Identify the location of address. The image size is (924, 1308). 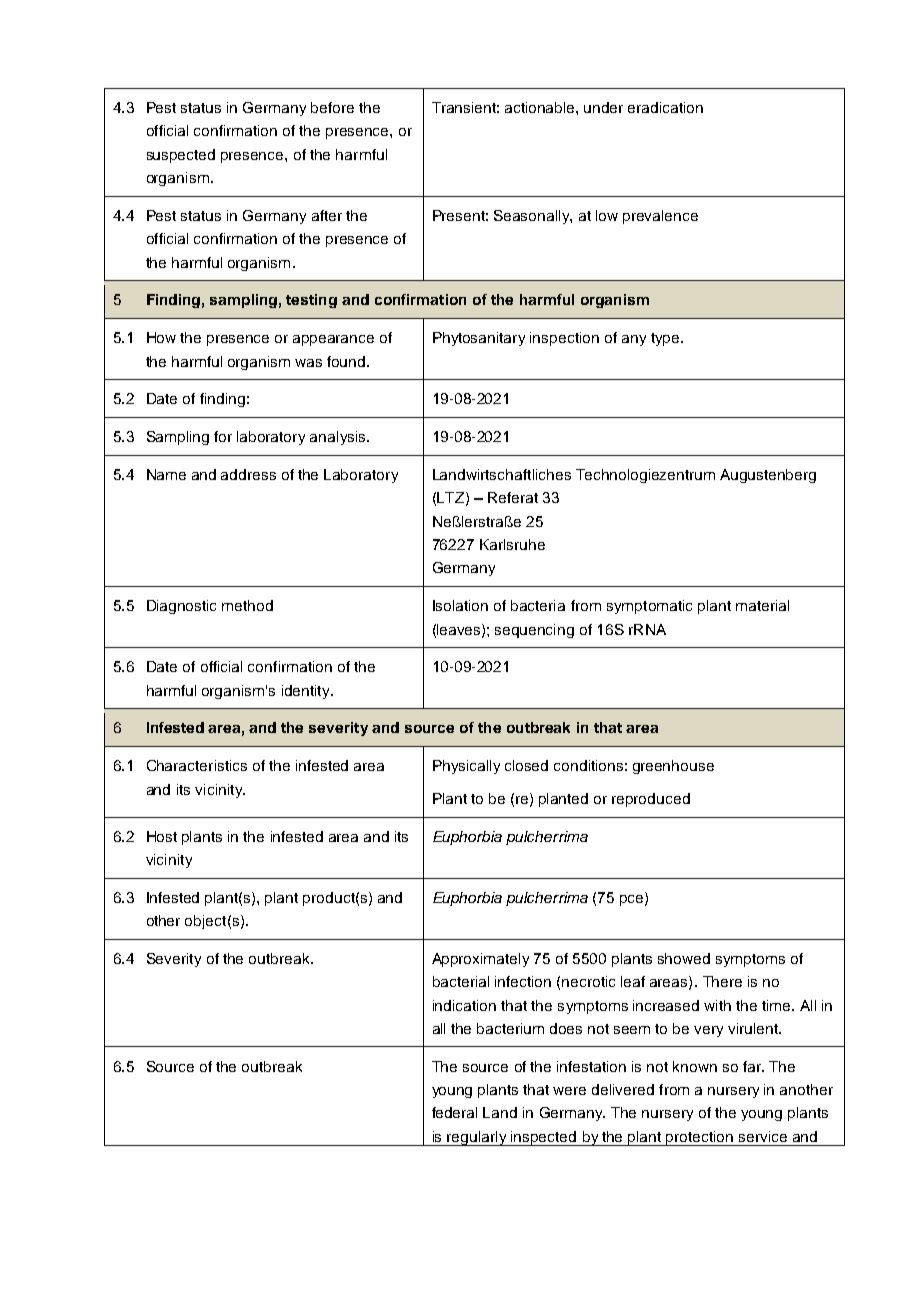
(248, 474).
